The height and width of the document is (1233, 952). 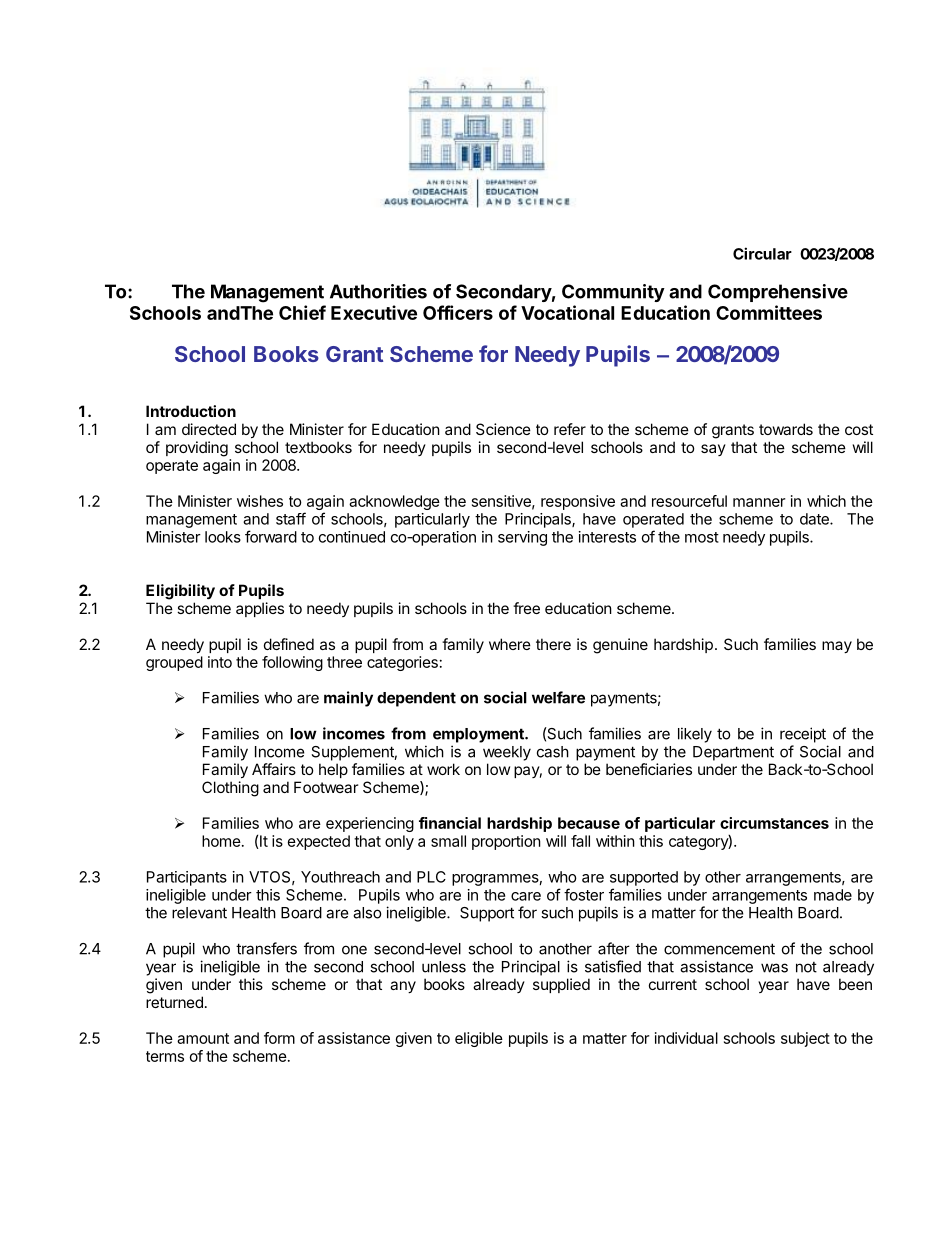 I want to click on weekly, so click(x=507, y=753).
